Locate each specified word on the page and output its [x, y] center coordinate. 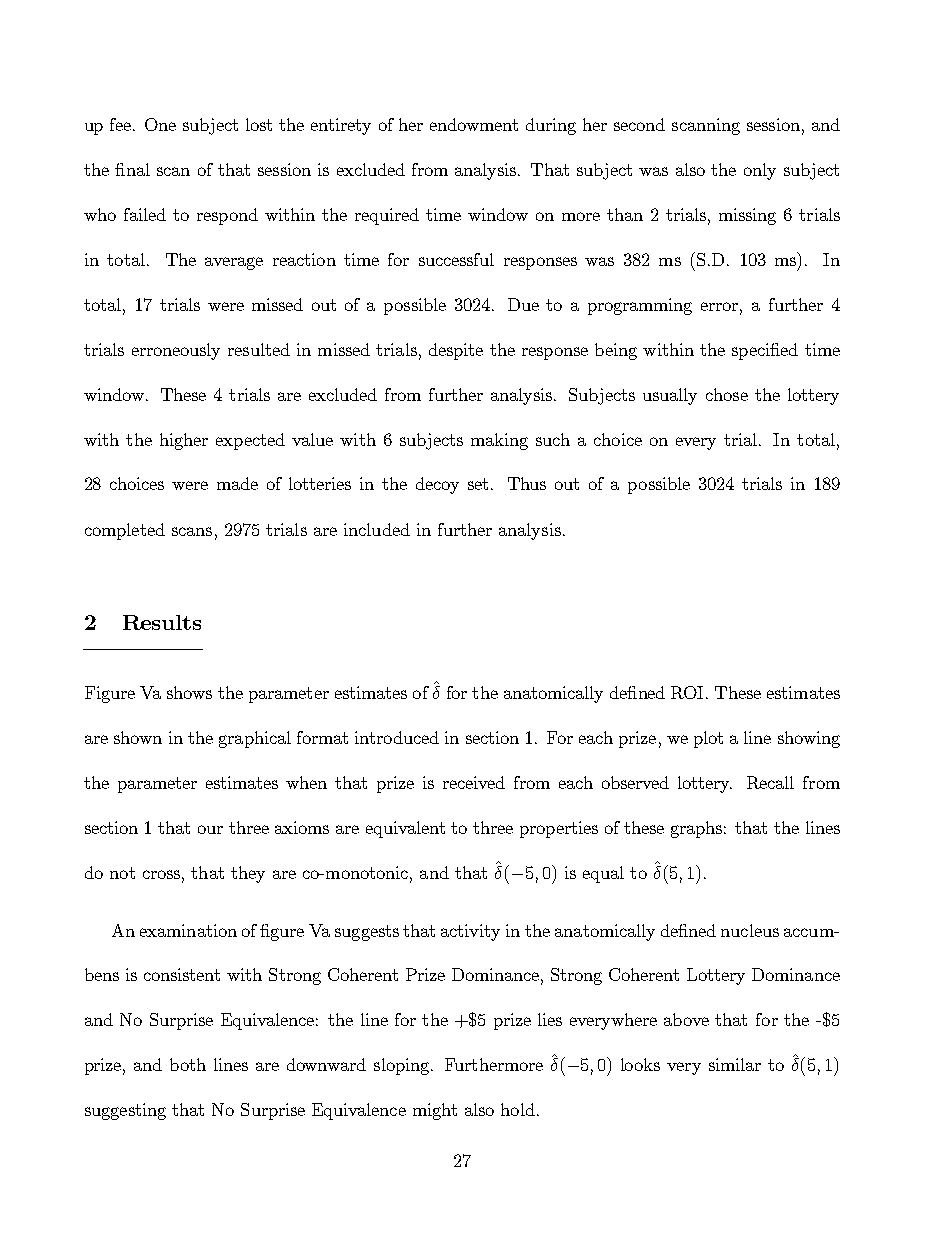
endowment [474, 124]
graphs [696, 829]
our [210, 829]
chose [727, 394]
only [760, 171]
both [188, 1064]
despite [456, 351]
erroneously [176, 351]
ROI [689, 692]
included [377, 529]
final [132, 169]
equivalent [405, 829]
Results [162, 622]
